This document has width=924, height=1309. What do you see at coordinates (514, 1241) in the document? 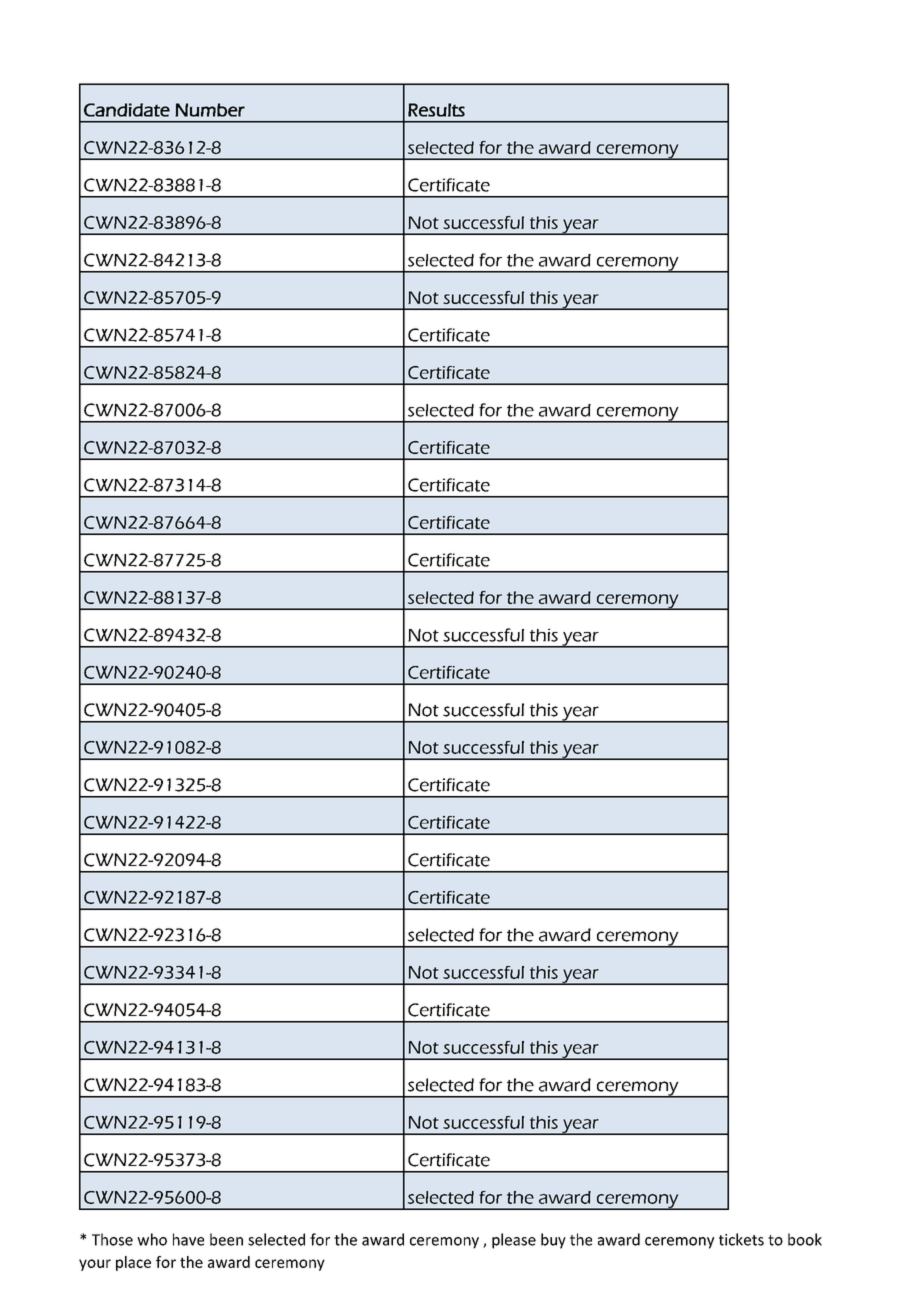
I see `please` at bounding box center [514, 1241].
